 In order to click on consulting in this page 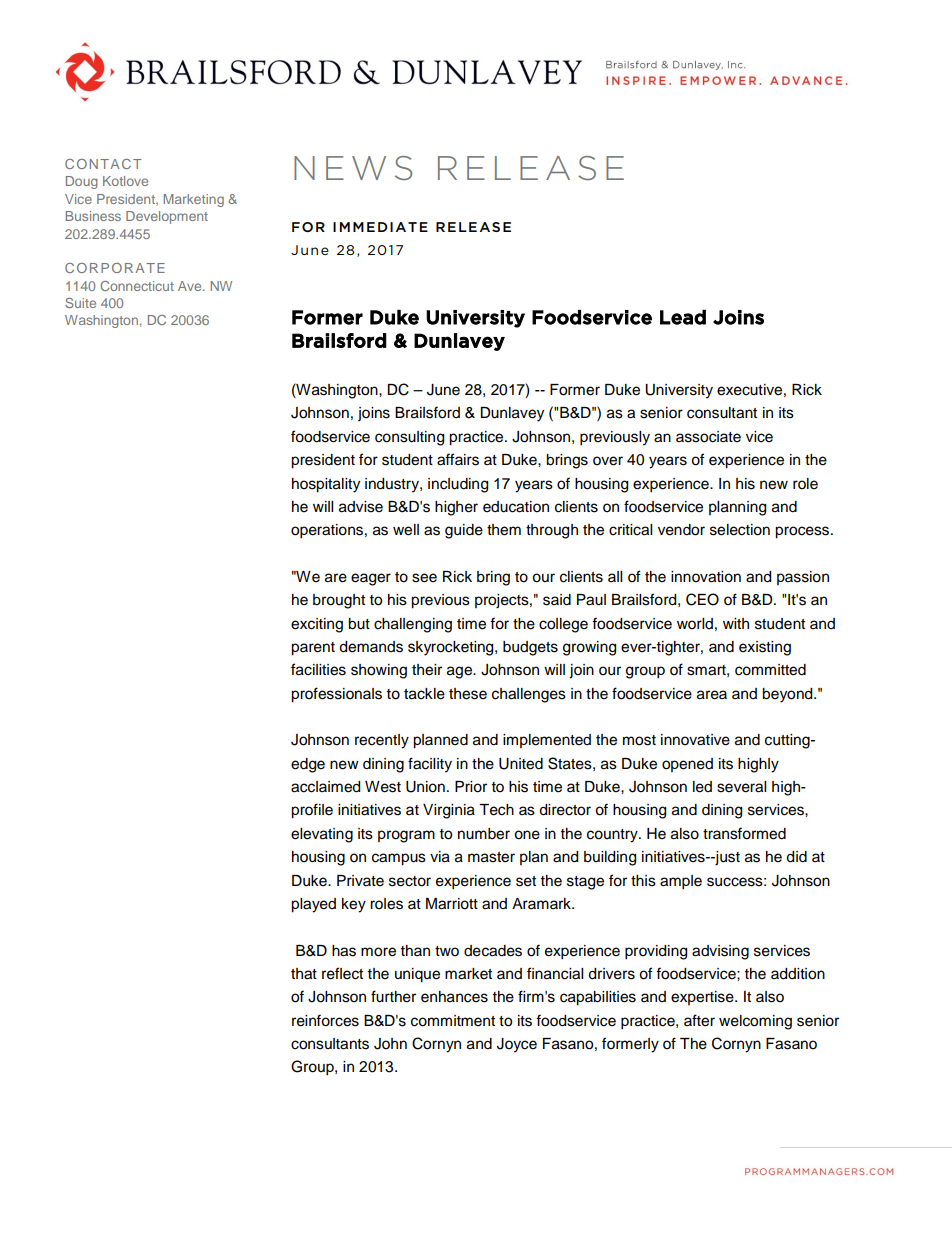, I will do `click(409, 438)`.
